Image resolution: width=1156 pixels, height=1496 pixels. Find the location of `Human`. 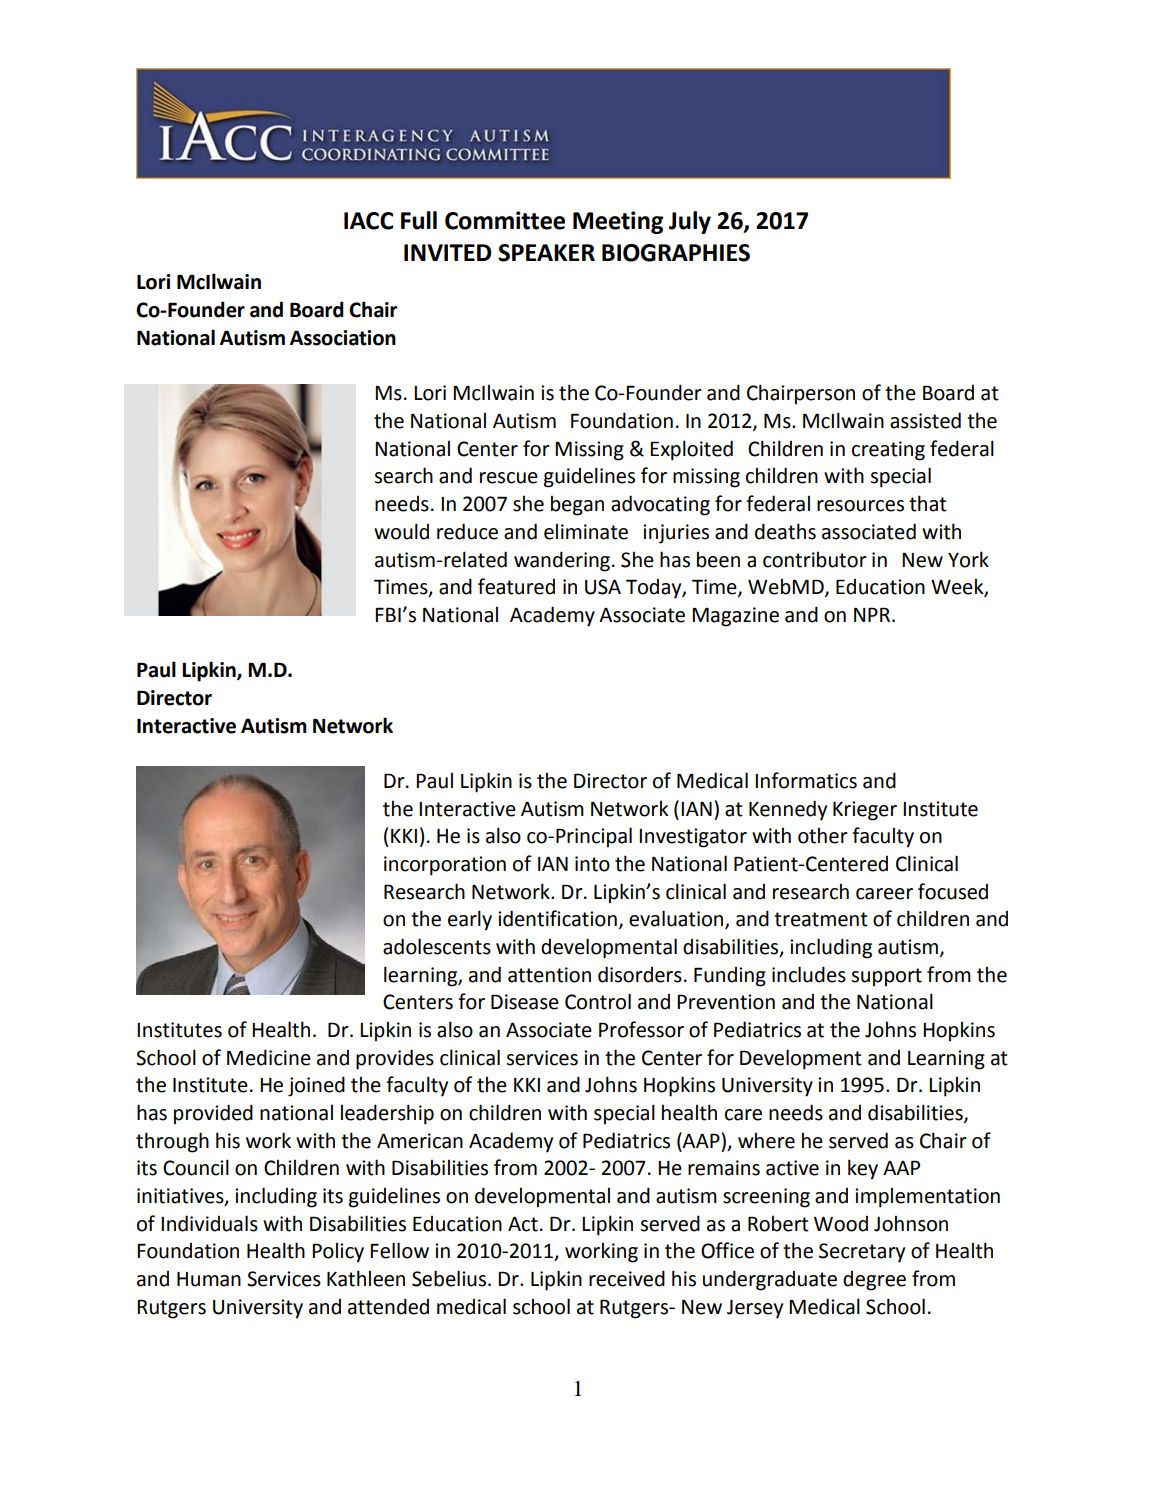

Human is located at coordinates (209, 1279).
